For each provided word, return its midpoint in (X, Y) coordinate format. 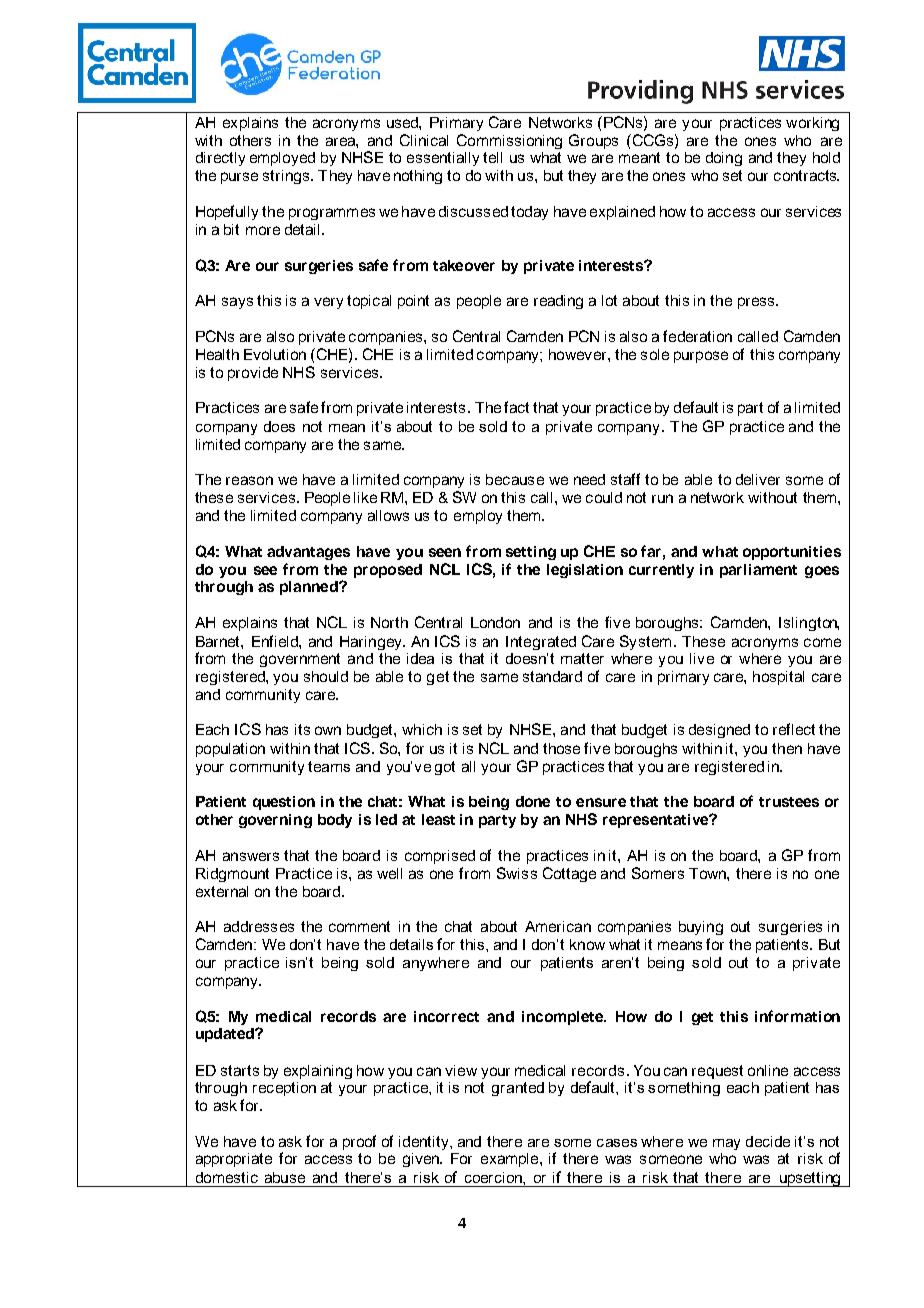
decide (768, 1141)
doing (724, 159)
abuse (285, 1177)
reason (249, 480)
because (515, 479)
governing (275, 821)
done (533, 801)
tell (492, 157)
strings (288, 177)
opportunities (792, 553)
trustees (789, 802)
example (511, 1160)
